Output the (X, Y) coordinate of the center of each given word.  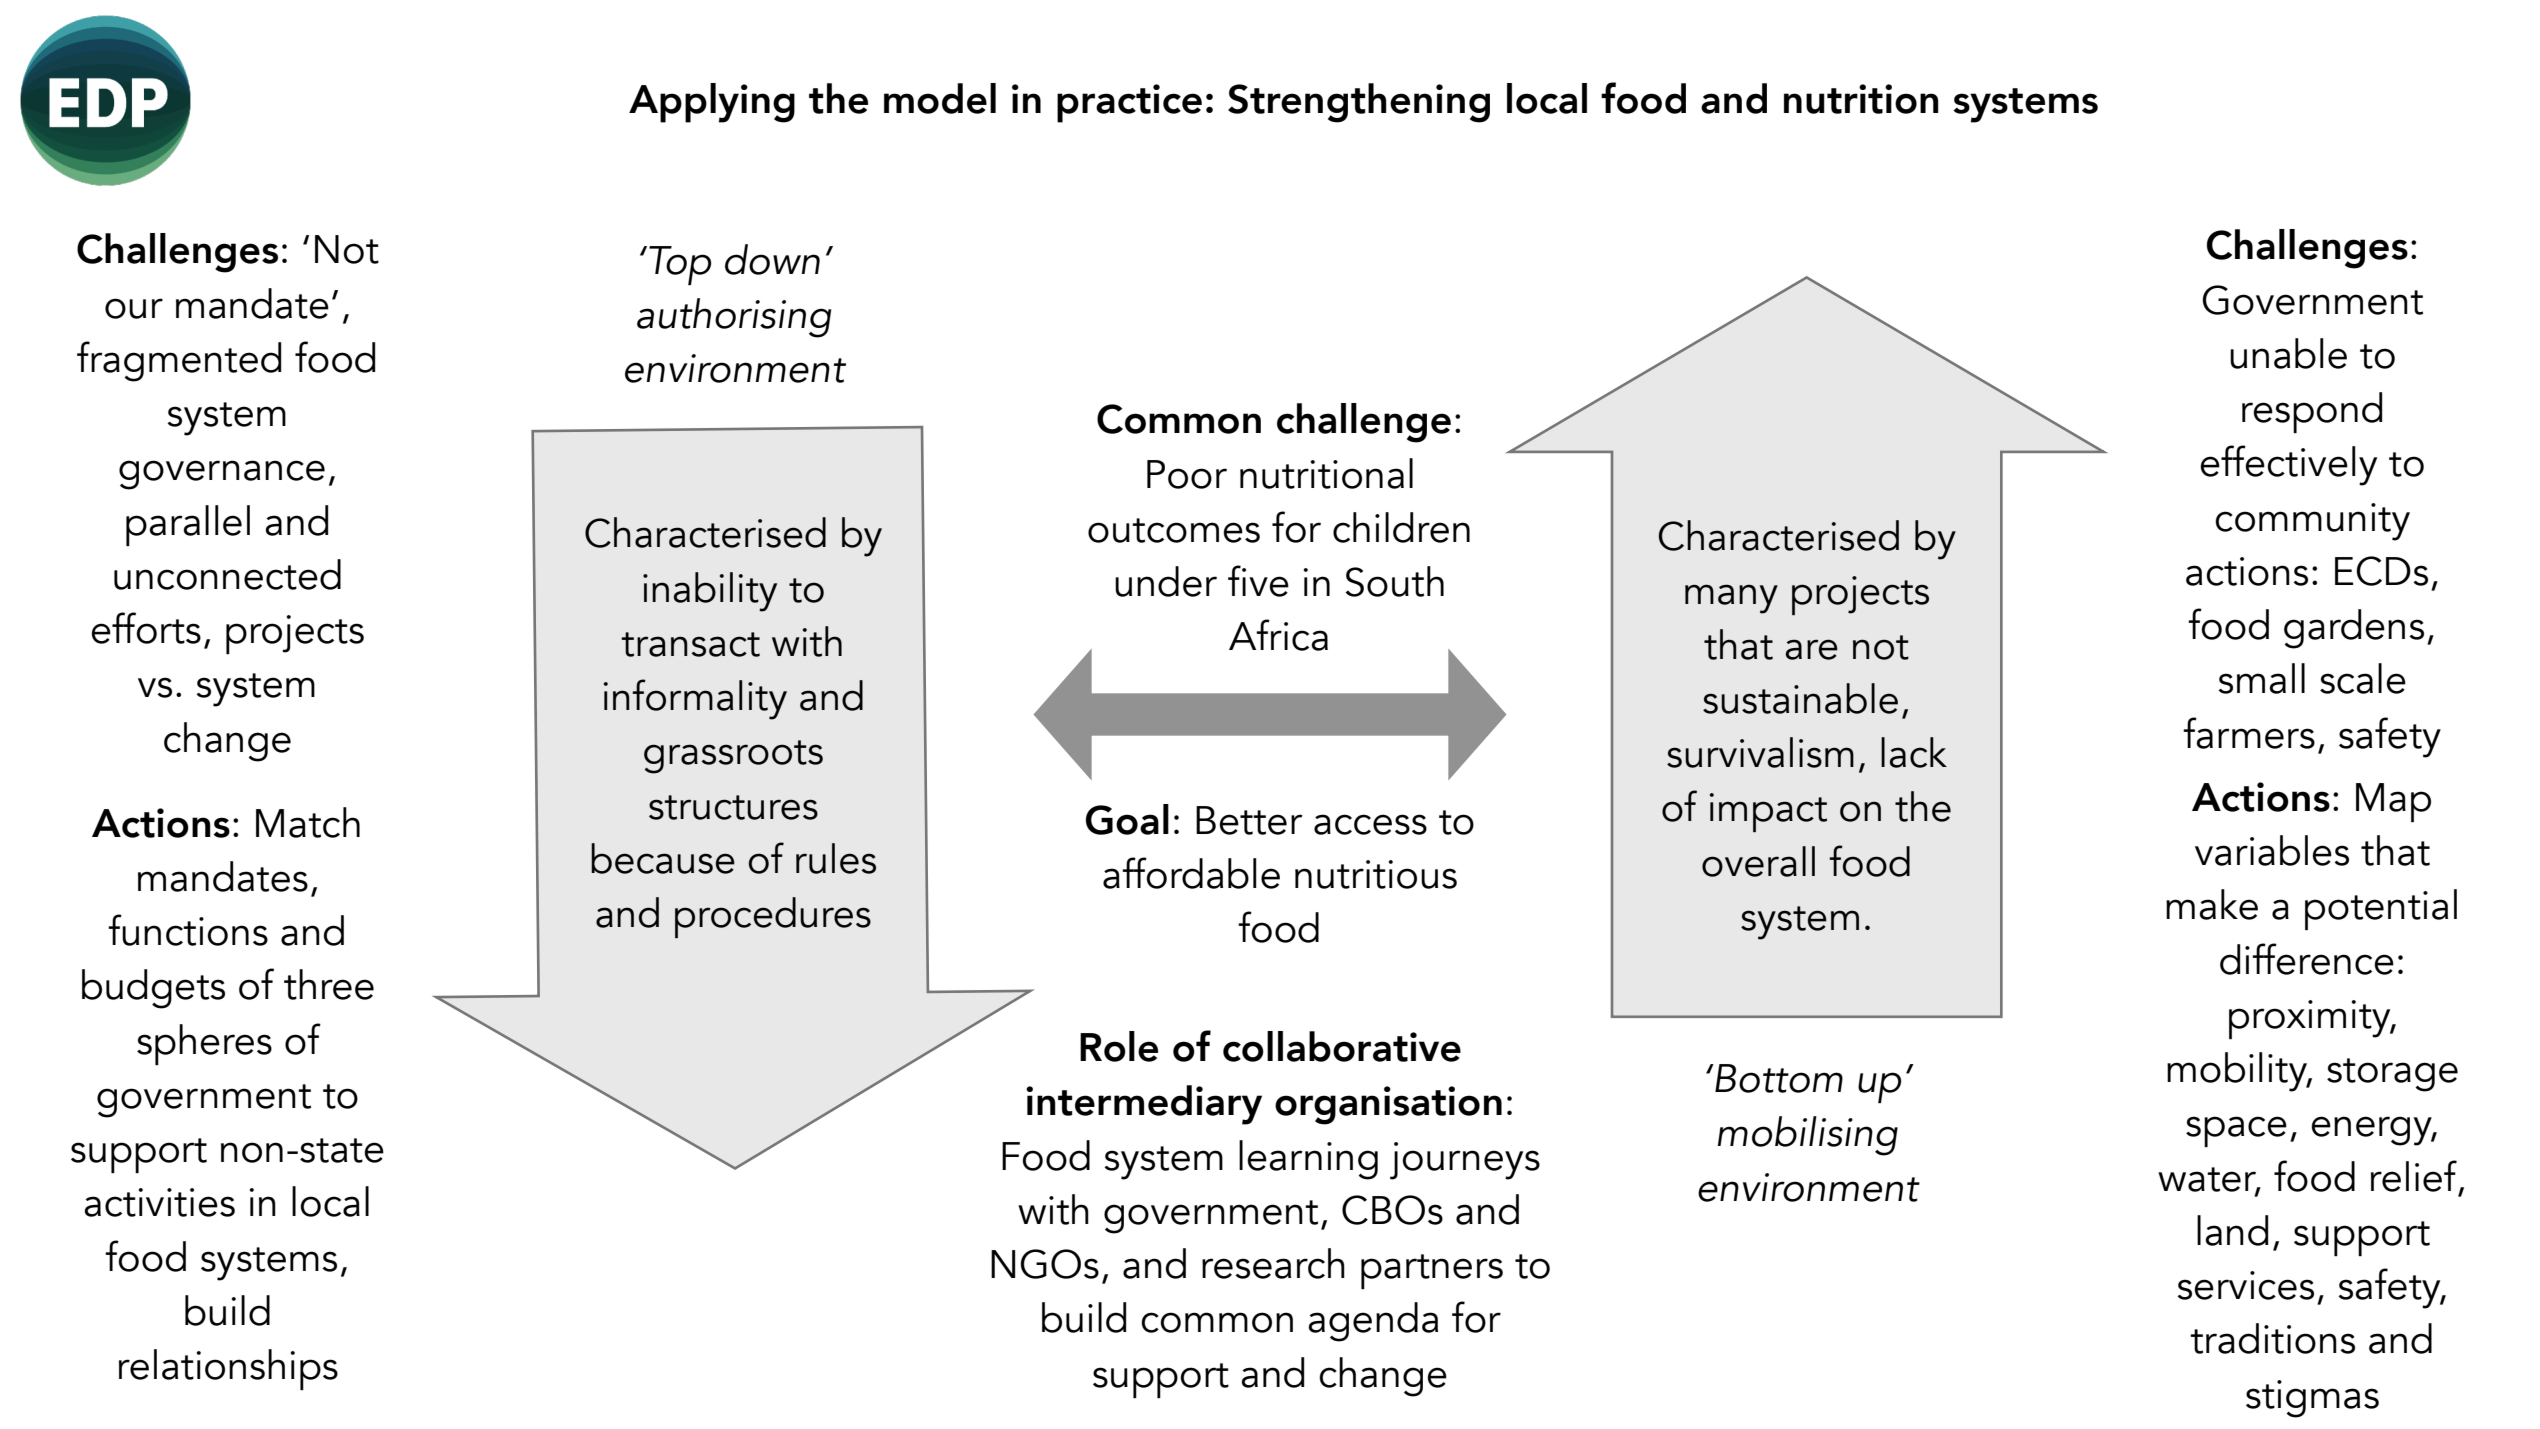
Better (1249, 820)
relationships (228, 1369)
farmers (2249, 733)
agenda (1373, 1322)
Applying (712, 103)
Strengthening (1359, 103)
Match (308, 822)
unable (2288, 353)
